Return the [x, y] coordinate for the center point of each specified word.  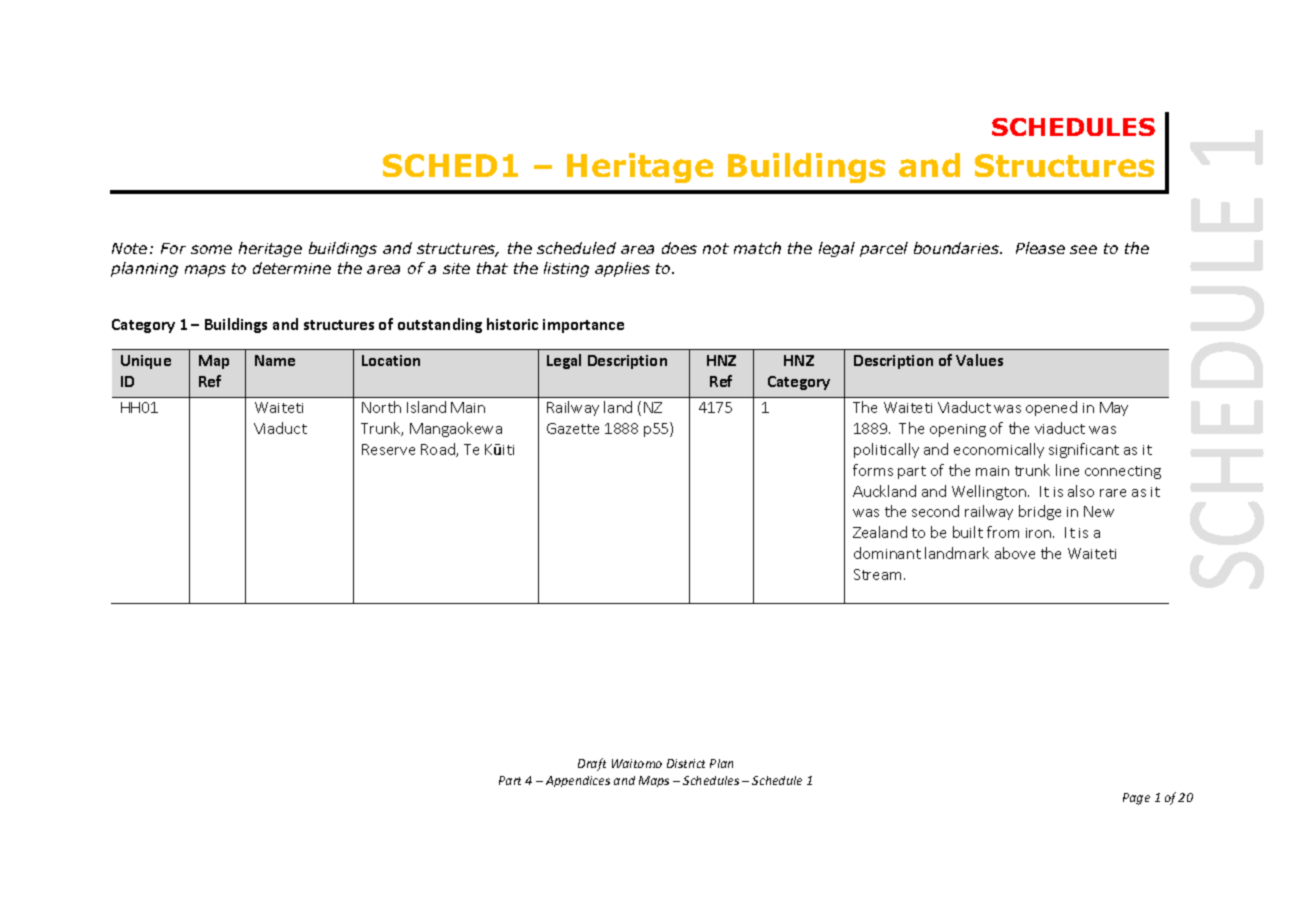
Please [1040, 248]
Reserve [388, 449]
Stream [879, 574]
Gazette [573, 428]
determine [292, 268]
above [1015, 553]
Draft [592, 764]
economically [999, 450]
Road [439, 450]
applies [622, 269]
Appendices [578, 781]
